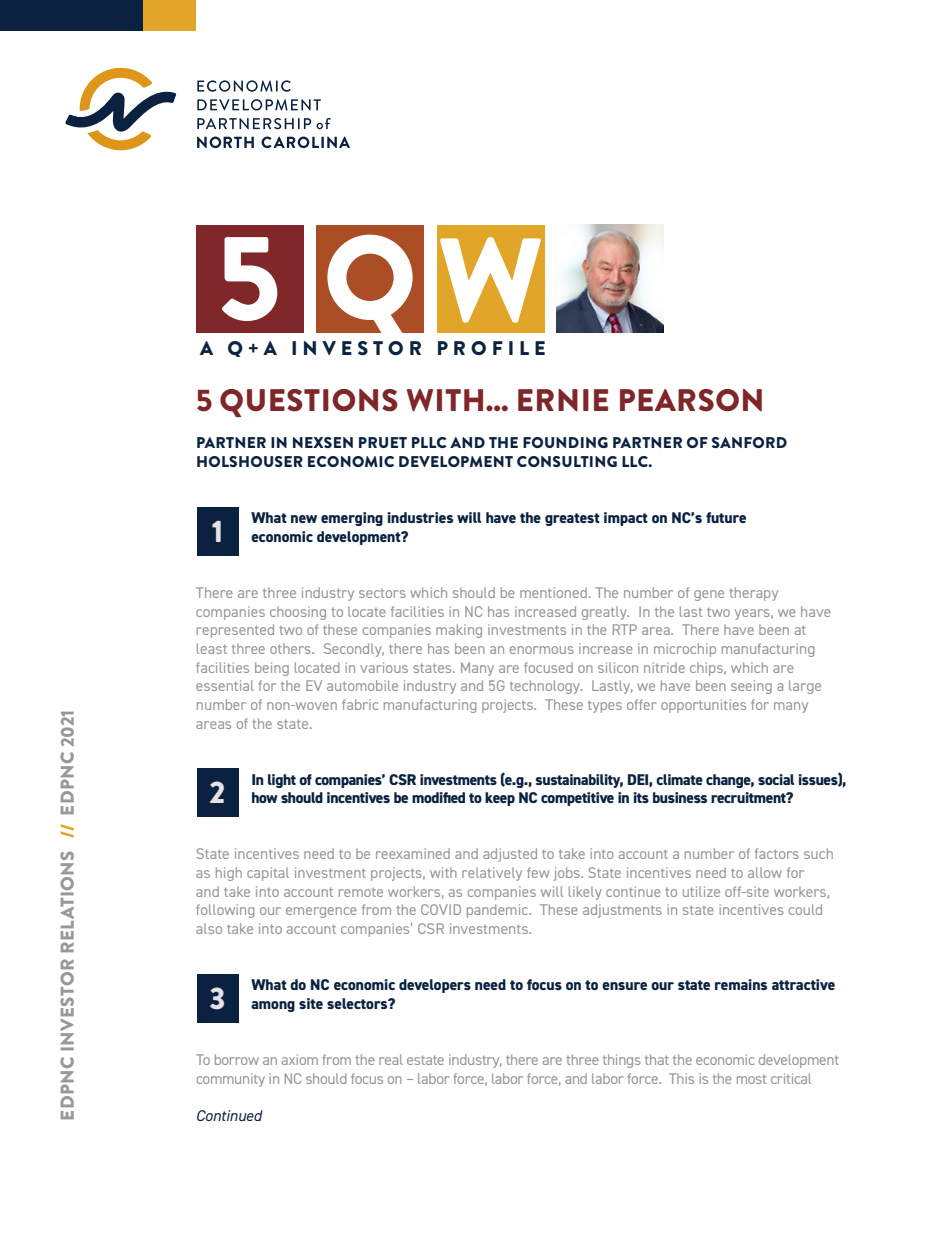 Image resolution: width=952 pixels, height=1233 pixels. I want to click on new, so click(304, 519).
